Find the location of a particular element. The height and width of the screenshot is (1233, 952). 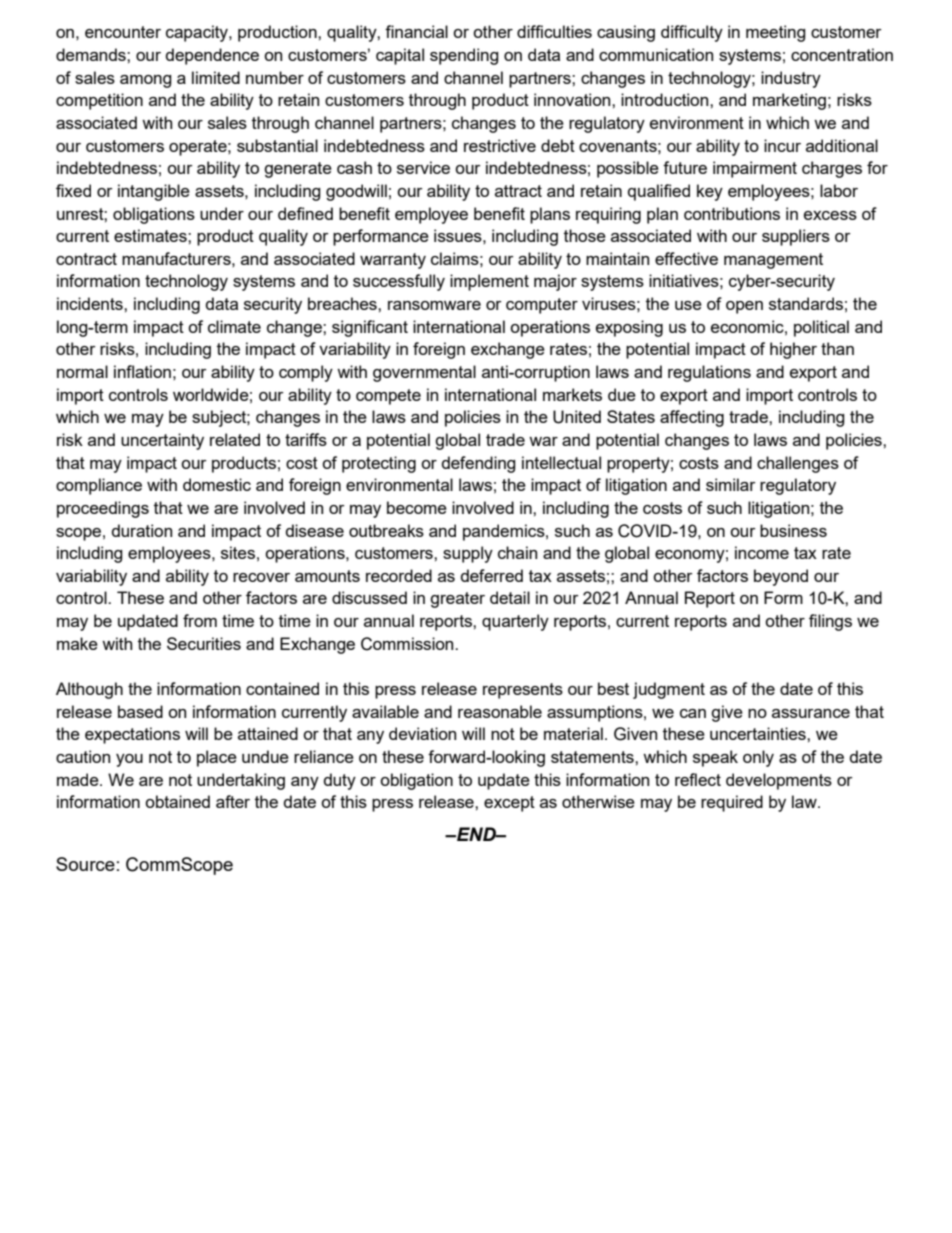

except is located at coordinates (509, 804).
